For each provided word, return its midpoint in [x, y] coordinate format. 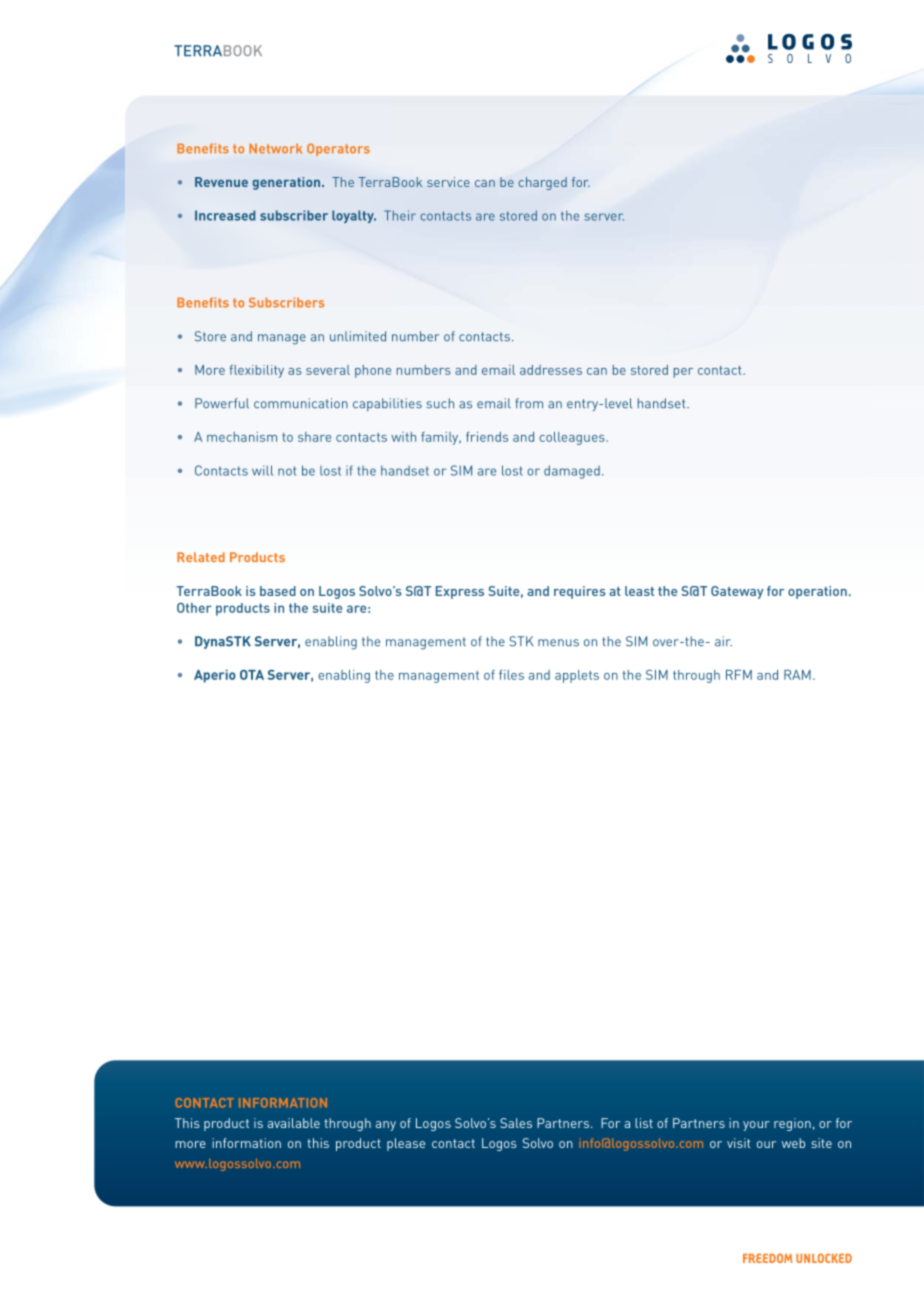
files [511, 675]
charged [542, 183]
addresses [551, 370]
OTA [252, 675]
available [294, 1123]
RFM [739, 675]
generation [288, 183]
